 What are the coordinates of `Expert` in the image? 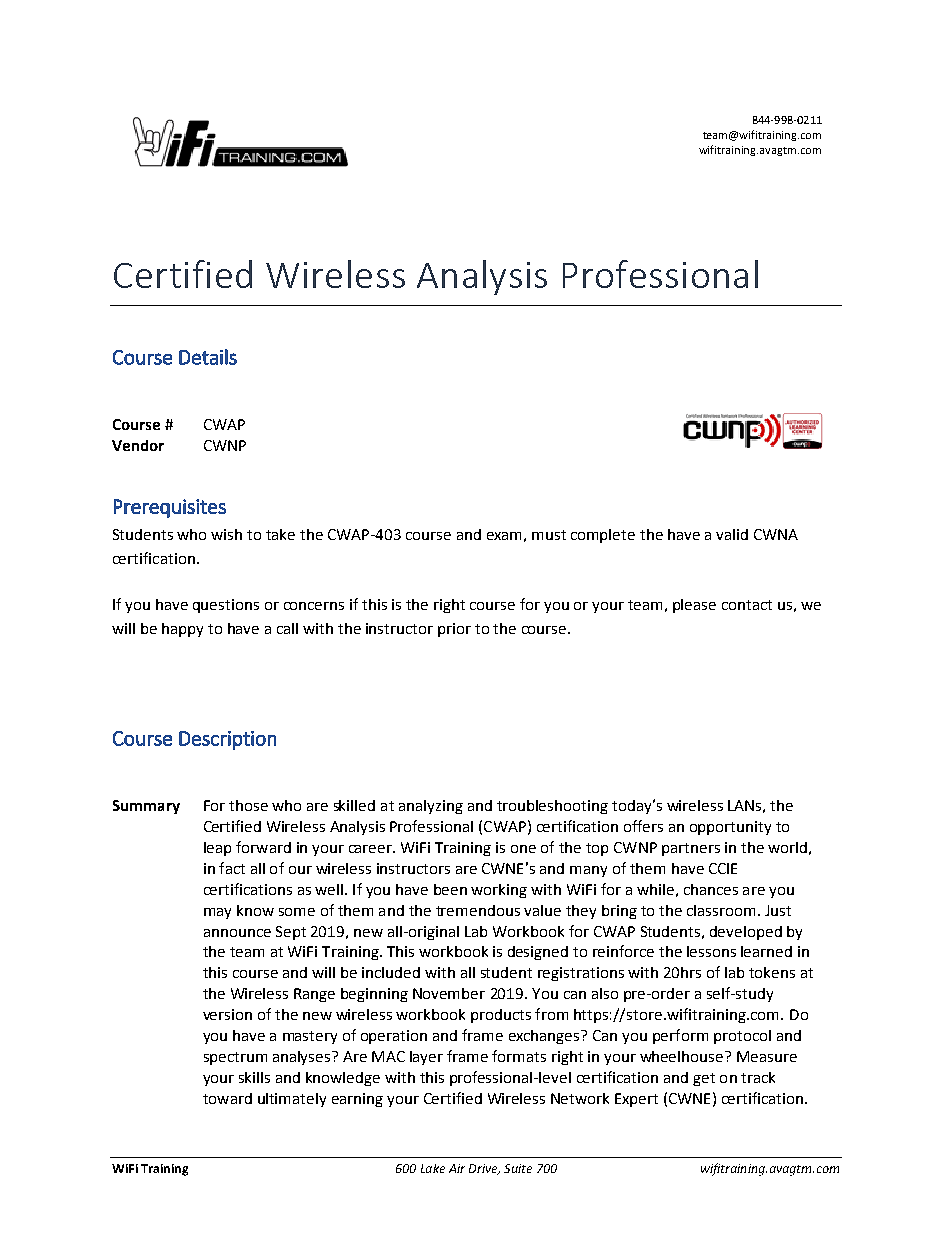 It's located at (636, 1100).
